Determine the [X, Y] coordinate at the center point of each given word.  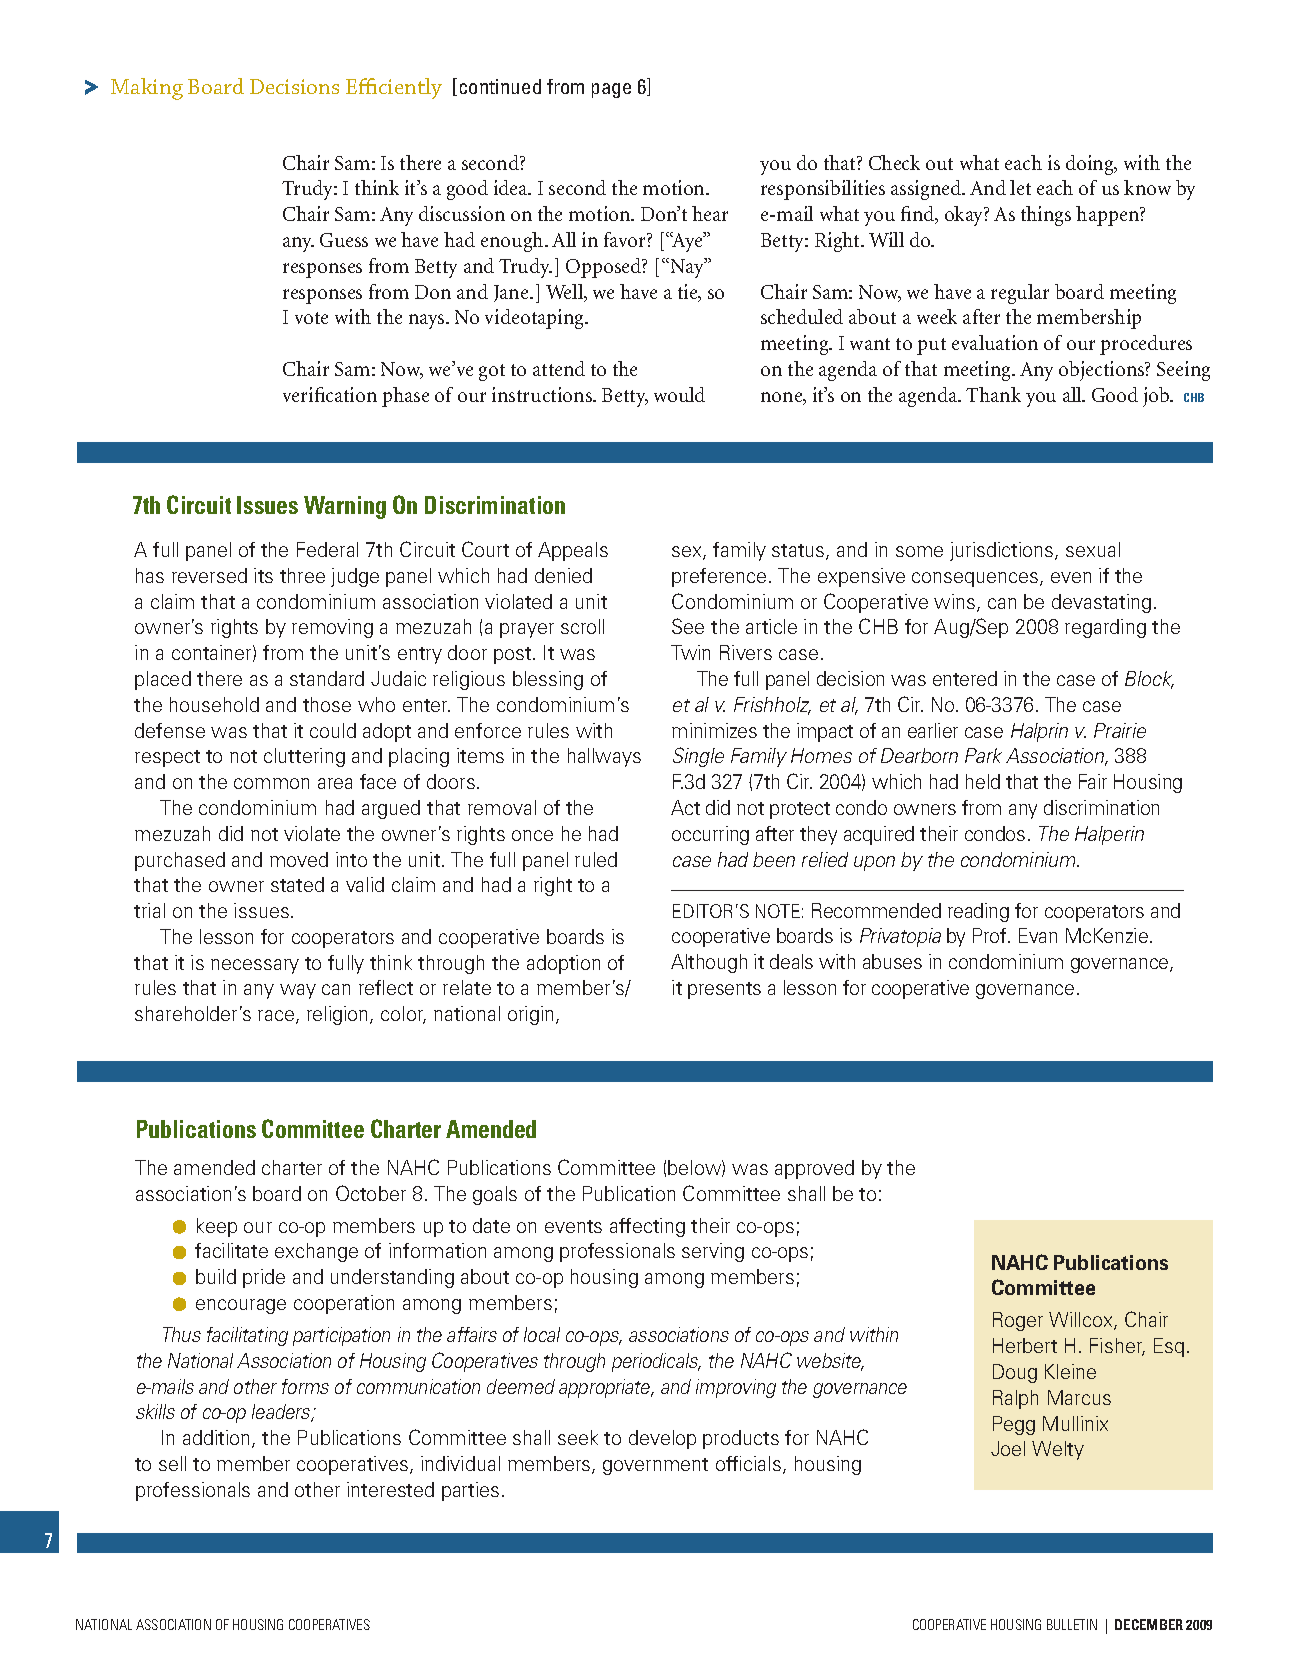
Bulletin [1072, 1624]
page [611, 90]
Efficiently [394, 88]
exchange [316, 1252]
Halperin [1109, 835]
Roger [1018, 1321]
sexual [1093, 549]
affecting [647, 1227]
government [655, 1466]
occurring [710, 835]
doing [1091, 165]
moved [299, 859]
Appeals [573, 551]
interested [390, 1489]
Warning [345, 507]
